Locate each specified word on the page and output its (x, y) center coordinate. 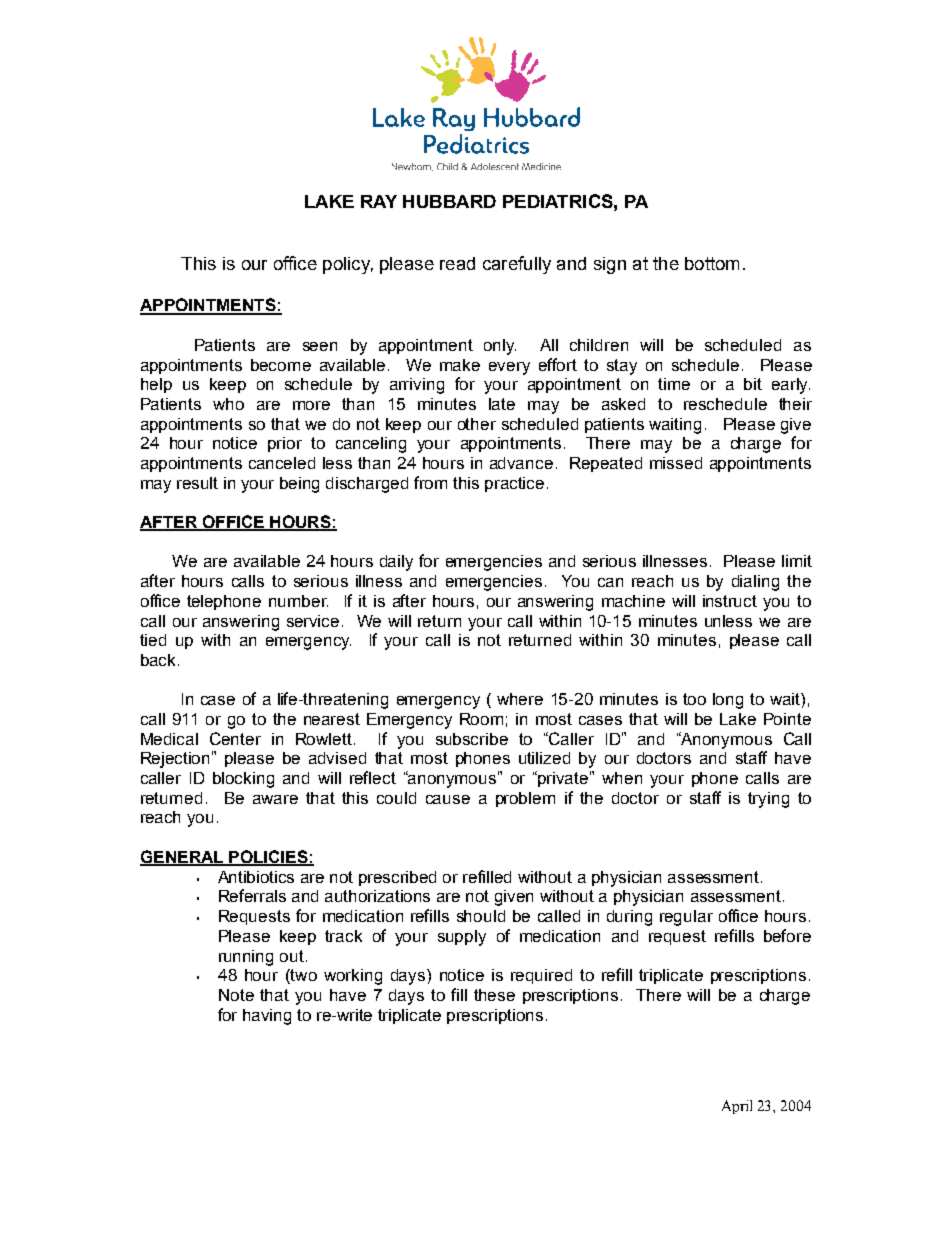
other (477, 424)
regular (686, 918)
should (481, 916)
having (267, 1017)
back (160, 660)
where (520, 699)
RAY (379, 201)
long (728, 701)
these (494, 995)
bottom (712, 263)
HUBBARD (449, 201)
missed (676, 463)
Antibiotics (256, 877)
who (228, 404)
